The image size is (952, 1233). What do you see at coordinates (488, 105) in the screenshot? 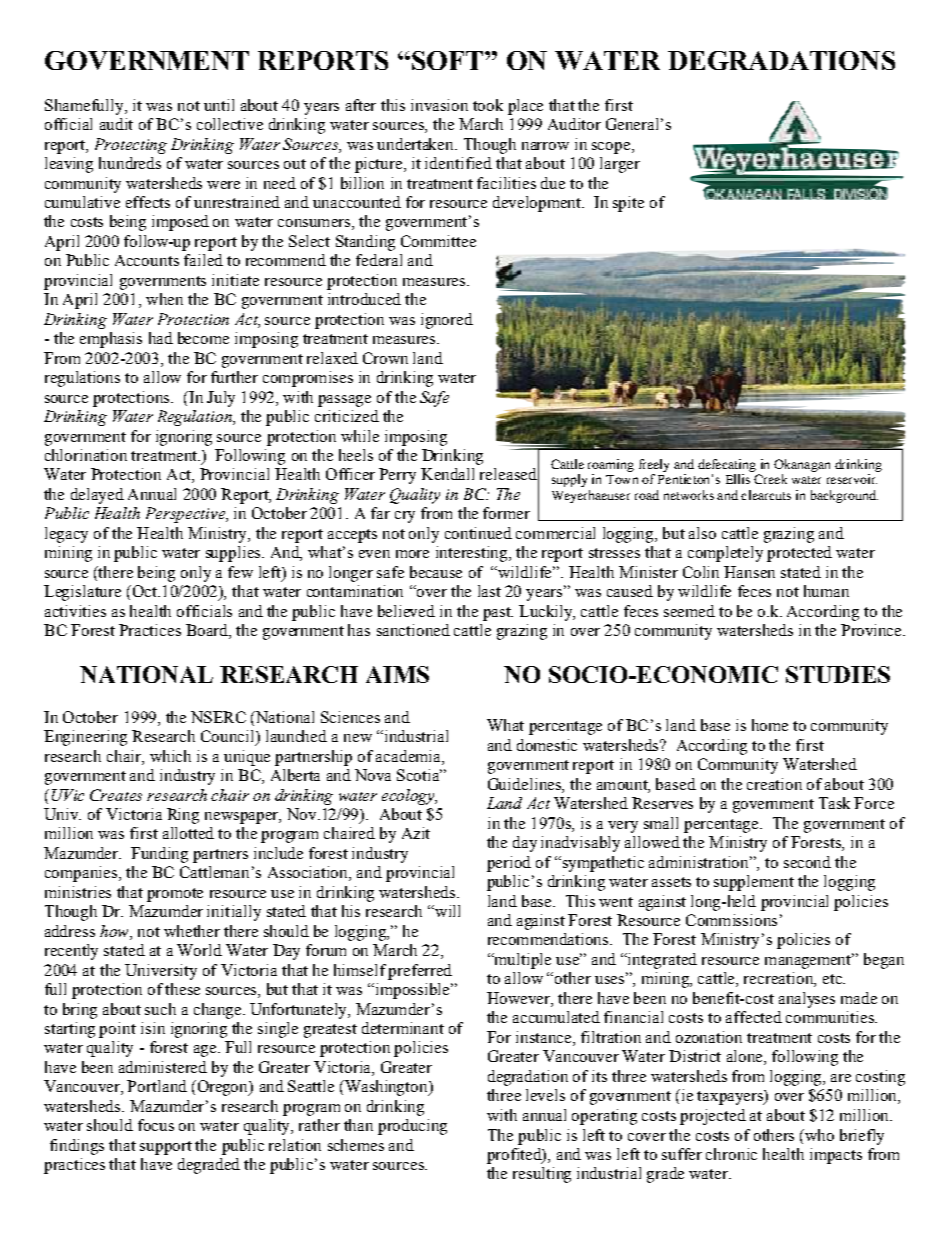
I see `took` at bounding box center [488, 105].
